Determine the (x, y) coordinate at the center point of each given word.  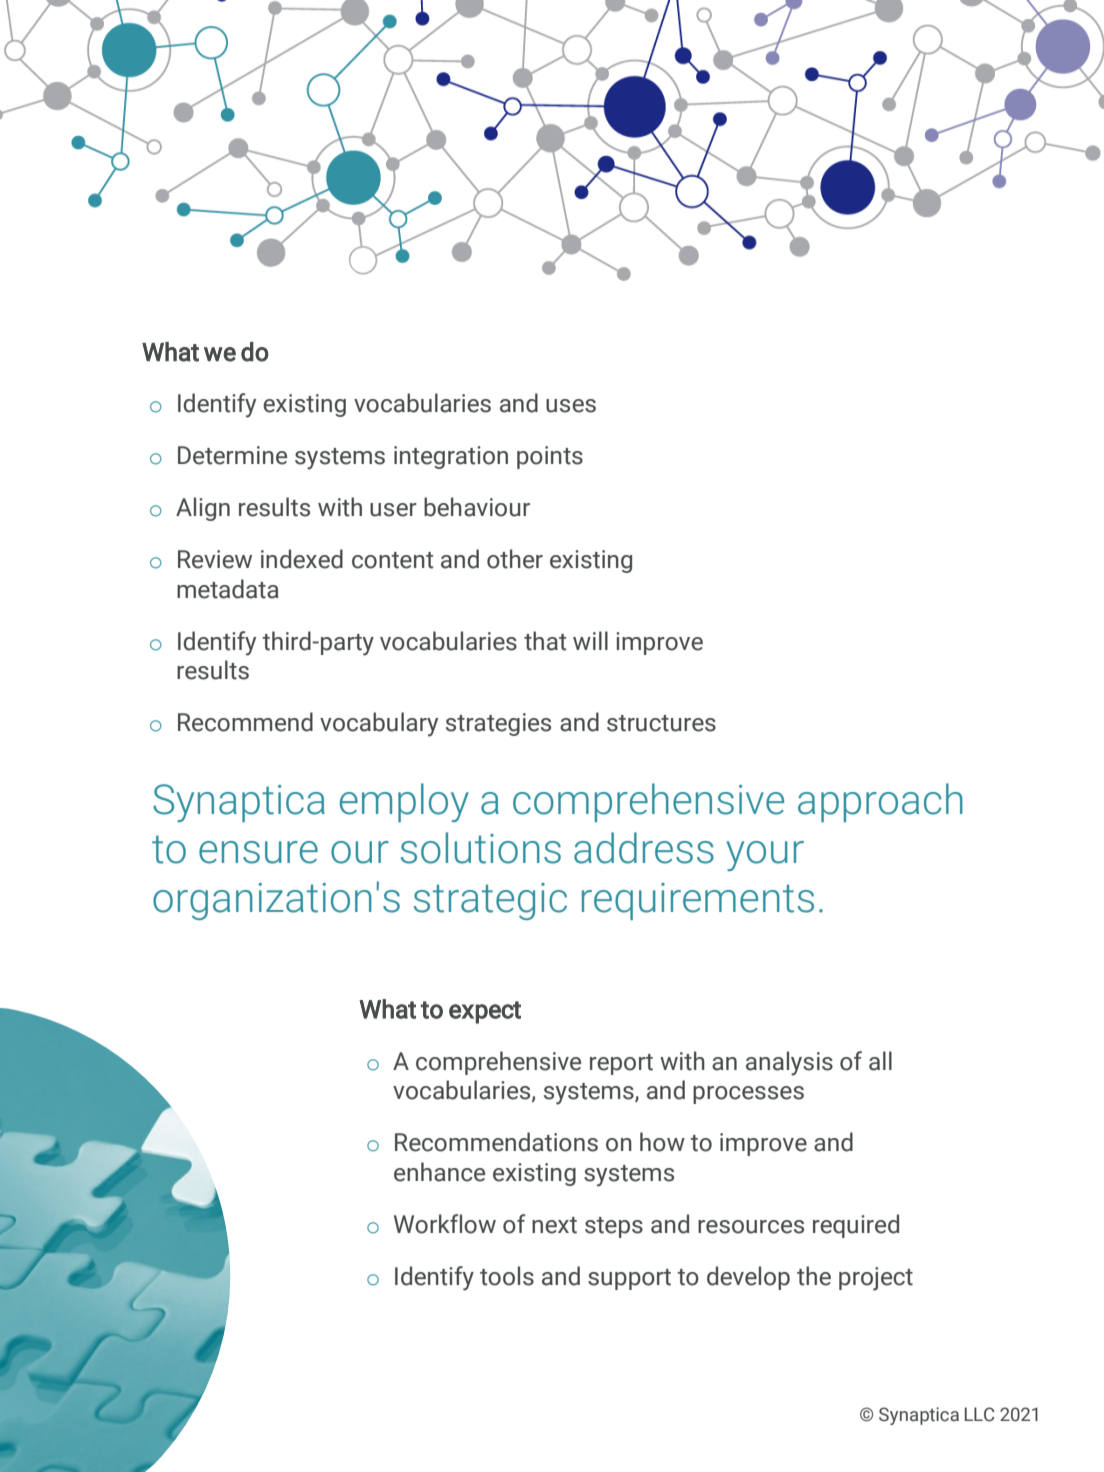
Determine (232, 455)
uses (571, 406)
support (629, 1279)
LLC (980, 1414)
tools (507, 1276)
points (550, 457)
